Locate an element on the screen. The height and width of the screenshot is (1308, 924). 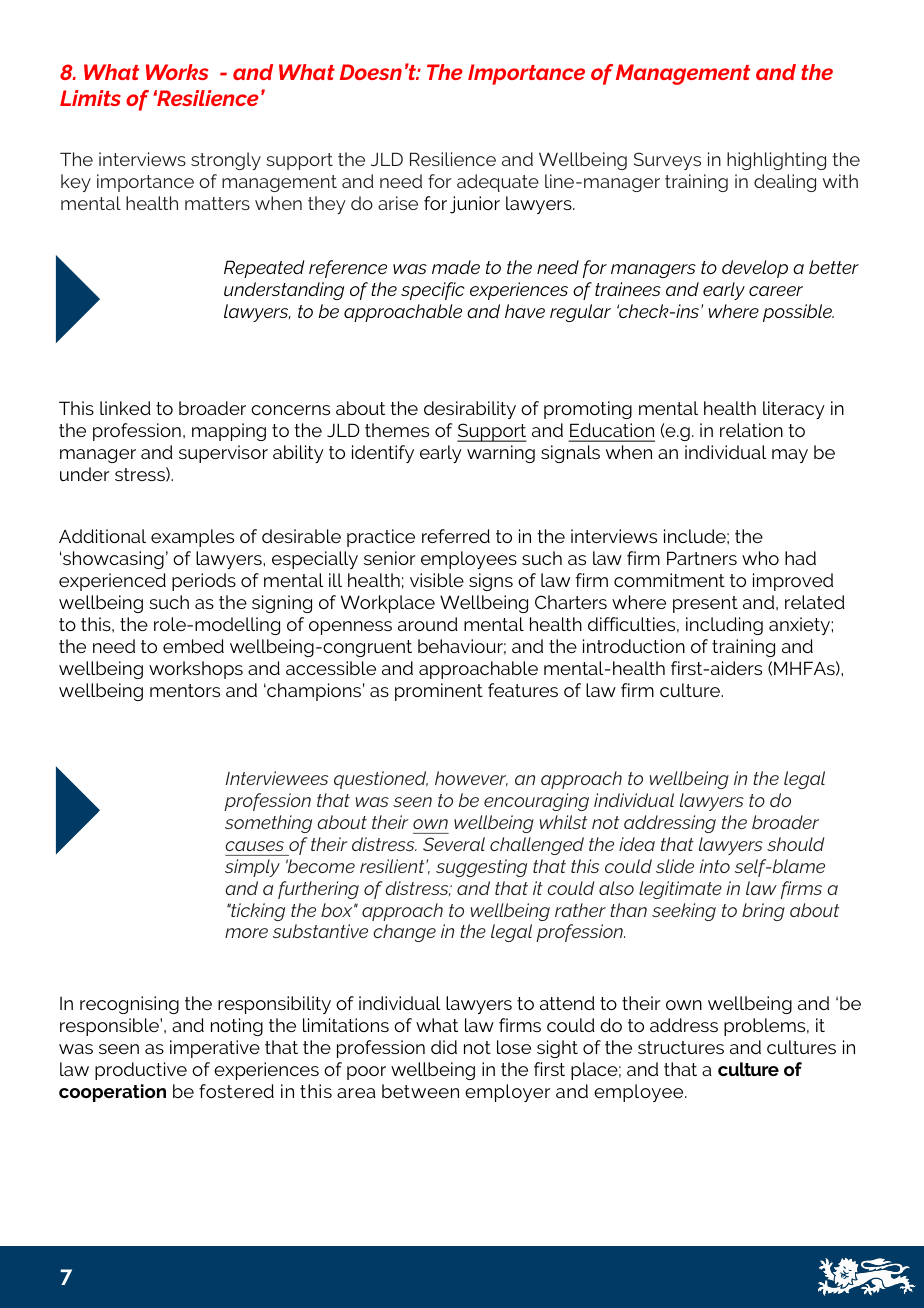
warning is located at coordinates (501, 454).
